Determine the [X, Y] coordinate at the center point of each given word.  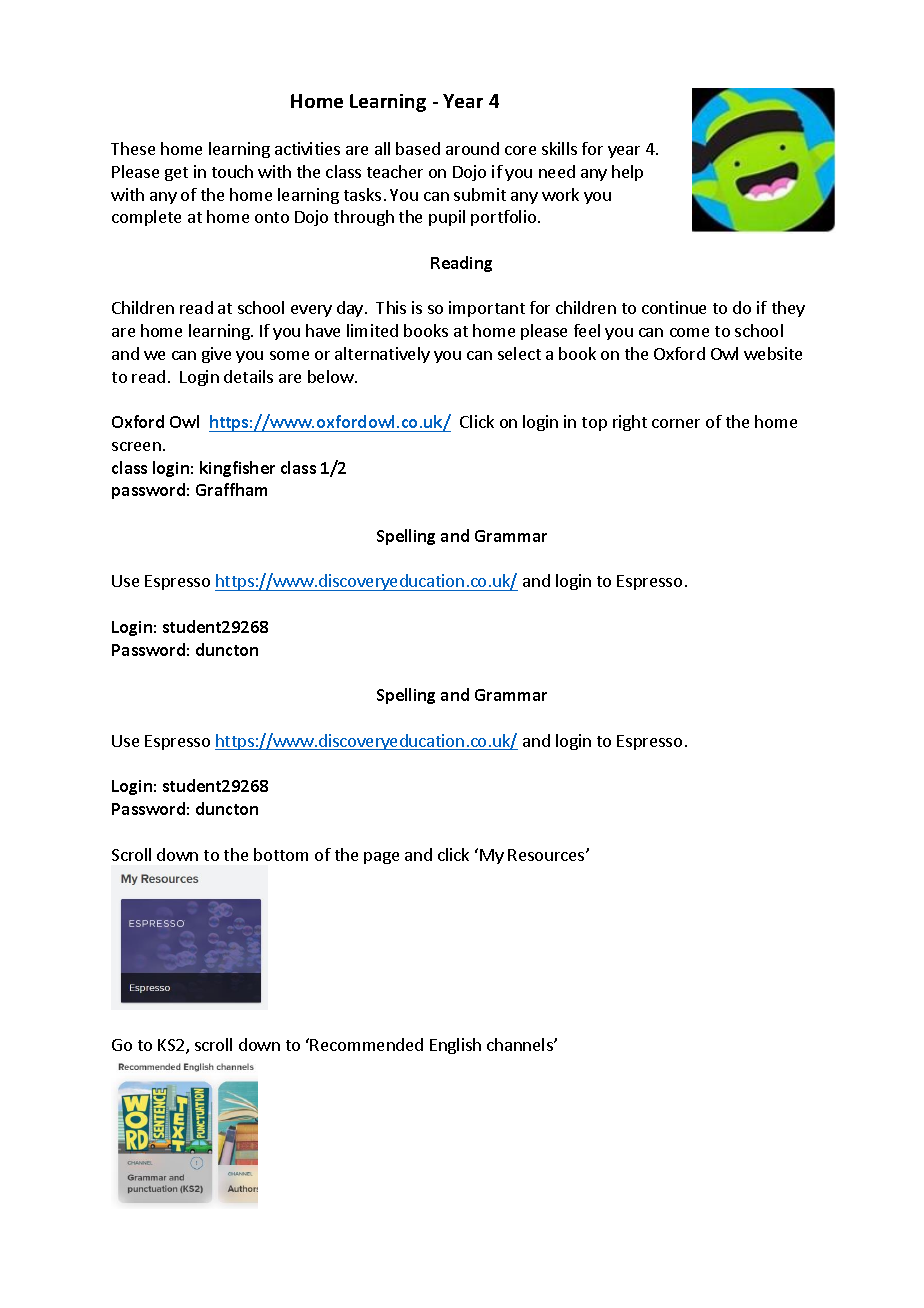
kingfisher [237, 469]
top [594, 424]
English [455, 1046]
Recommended [366, 1044]
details [248, 376]
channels [521, 1044]
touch [232, 171]
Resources [547, 855]
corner [676, 423]
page [381, 858]
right [630, 423]
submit [480, 194]
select [519, 353]
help [627, 173]
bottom [281, 854]
